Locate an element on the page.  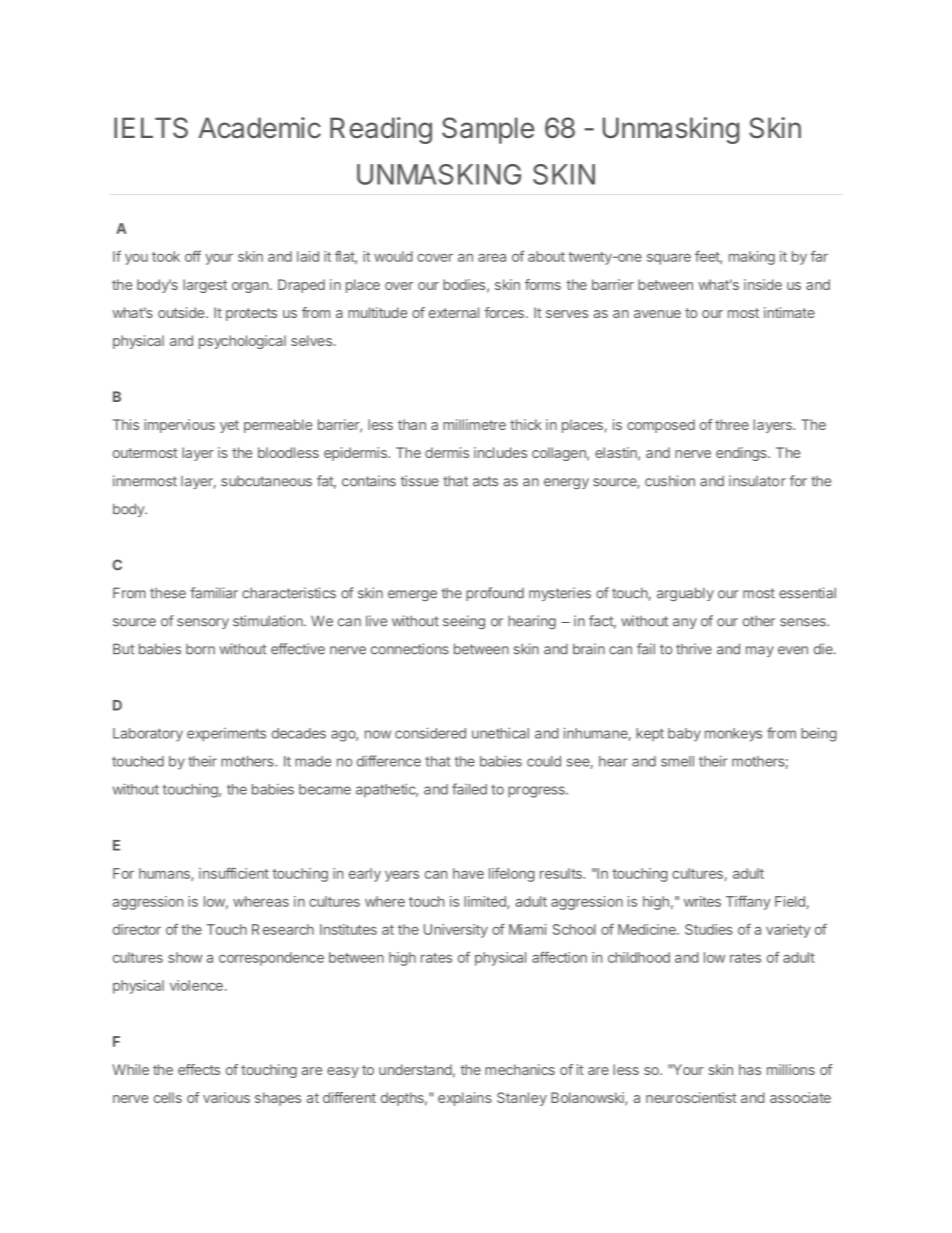
Academic is located at coordinates (259, 128).
